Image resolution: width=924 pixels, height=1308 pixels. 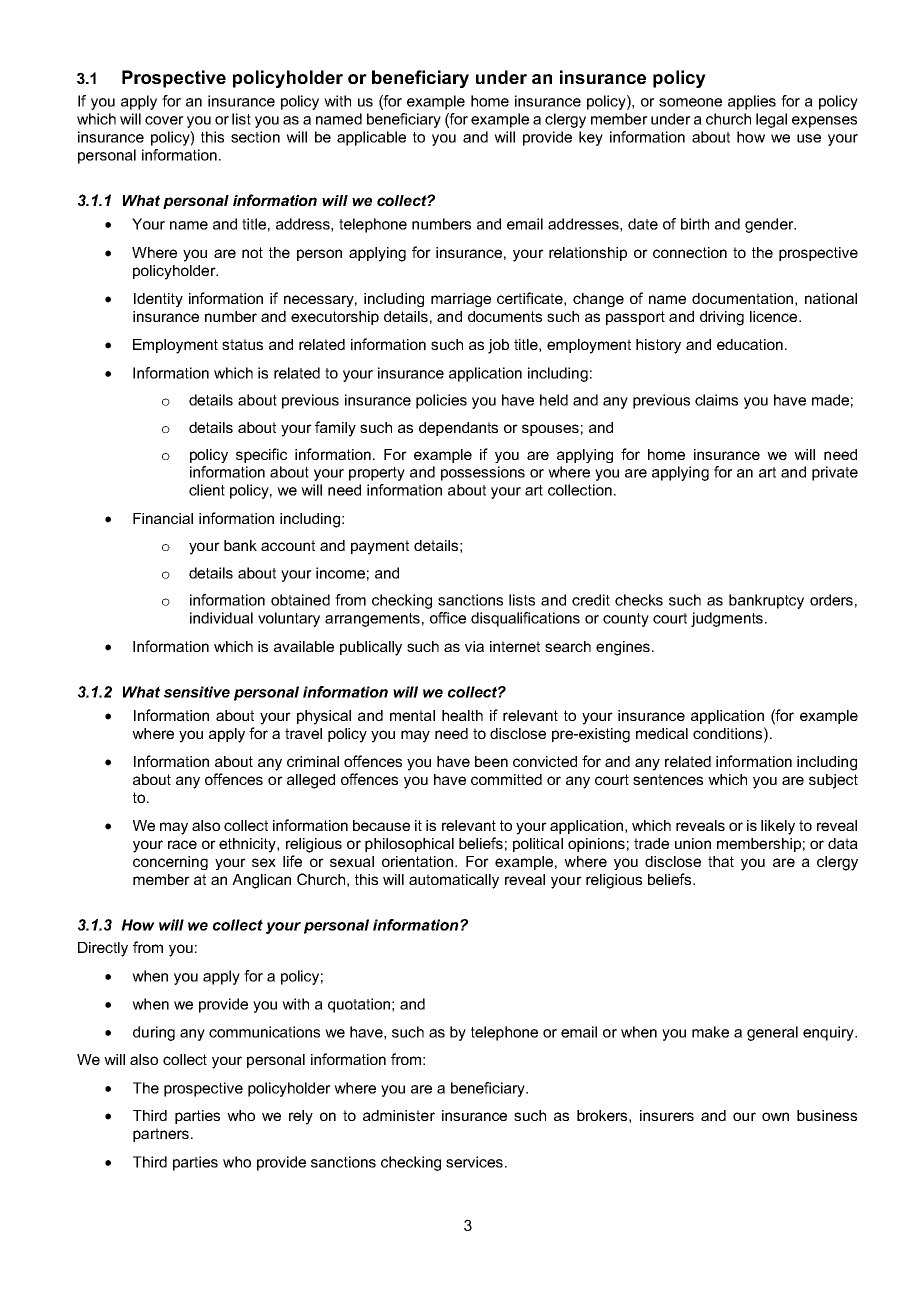 What do you see at coordinates (474, 646) in the screenshot?
I see `via` at bounding box center [474, 646].
